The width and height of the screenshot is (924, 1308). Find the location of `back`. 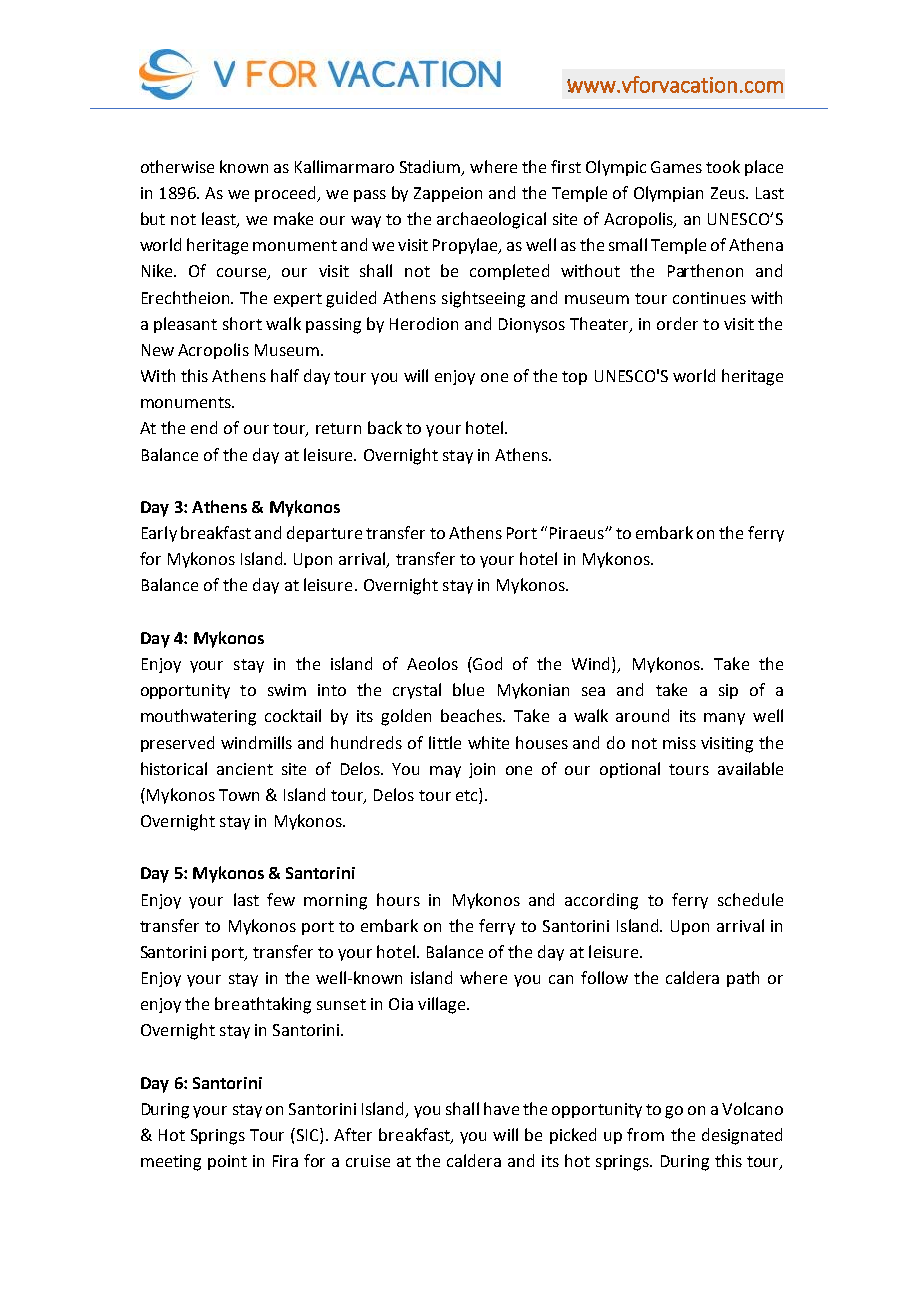

back is located at coordinates (385, 427).
